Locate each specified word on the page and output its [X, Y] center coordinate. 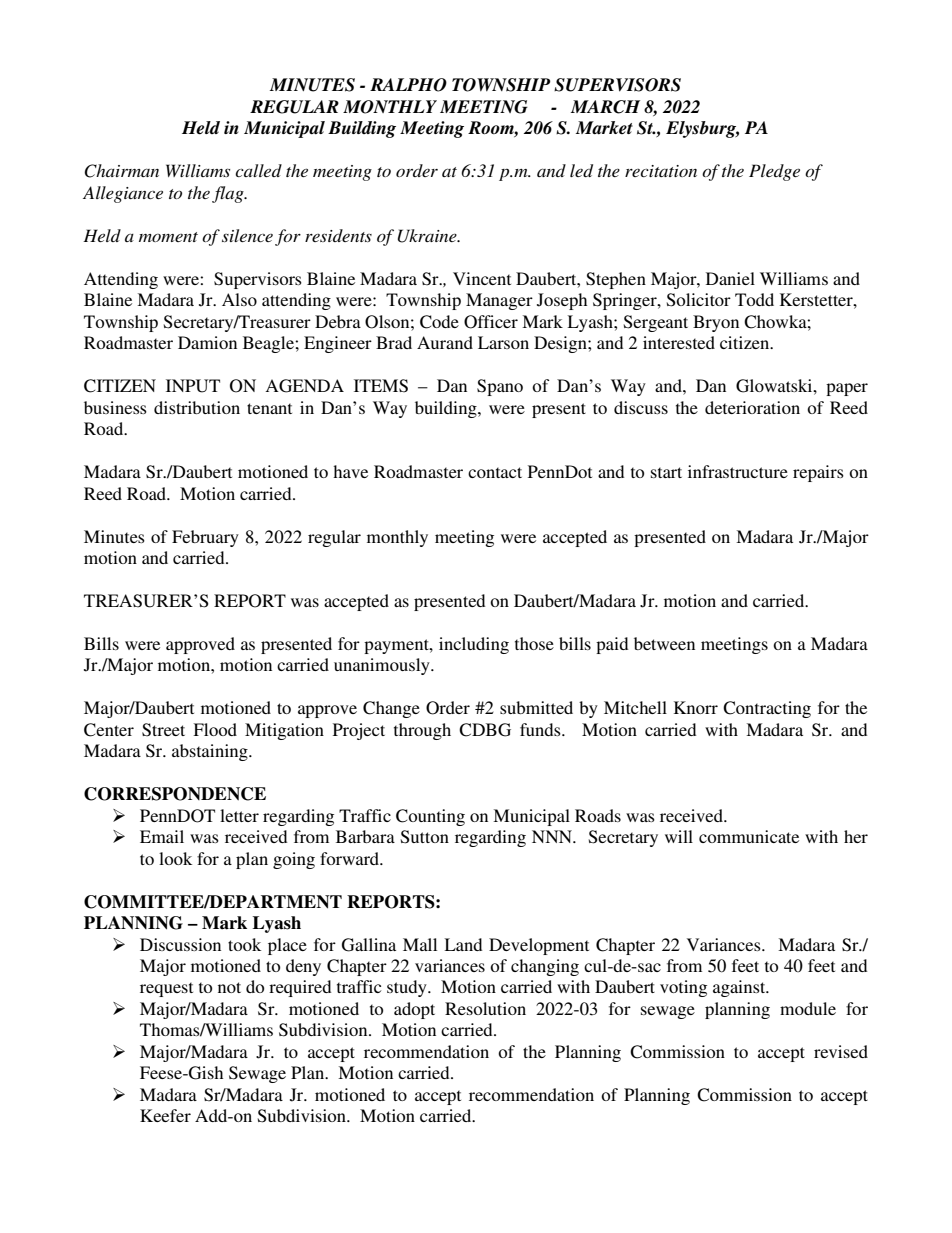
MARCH [605, 107]
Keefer [165, 1115]
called [258, 170]
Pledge [774, 172]
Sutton [425, 837]
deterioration [752, 407]
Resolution [485, 1008]
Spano [500, 387]
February [205, 538]
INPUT [193, 386]
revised [841, 1051]
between [664, 643]
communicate [749, 836]
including [474, 645]
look [175, 858]
